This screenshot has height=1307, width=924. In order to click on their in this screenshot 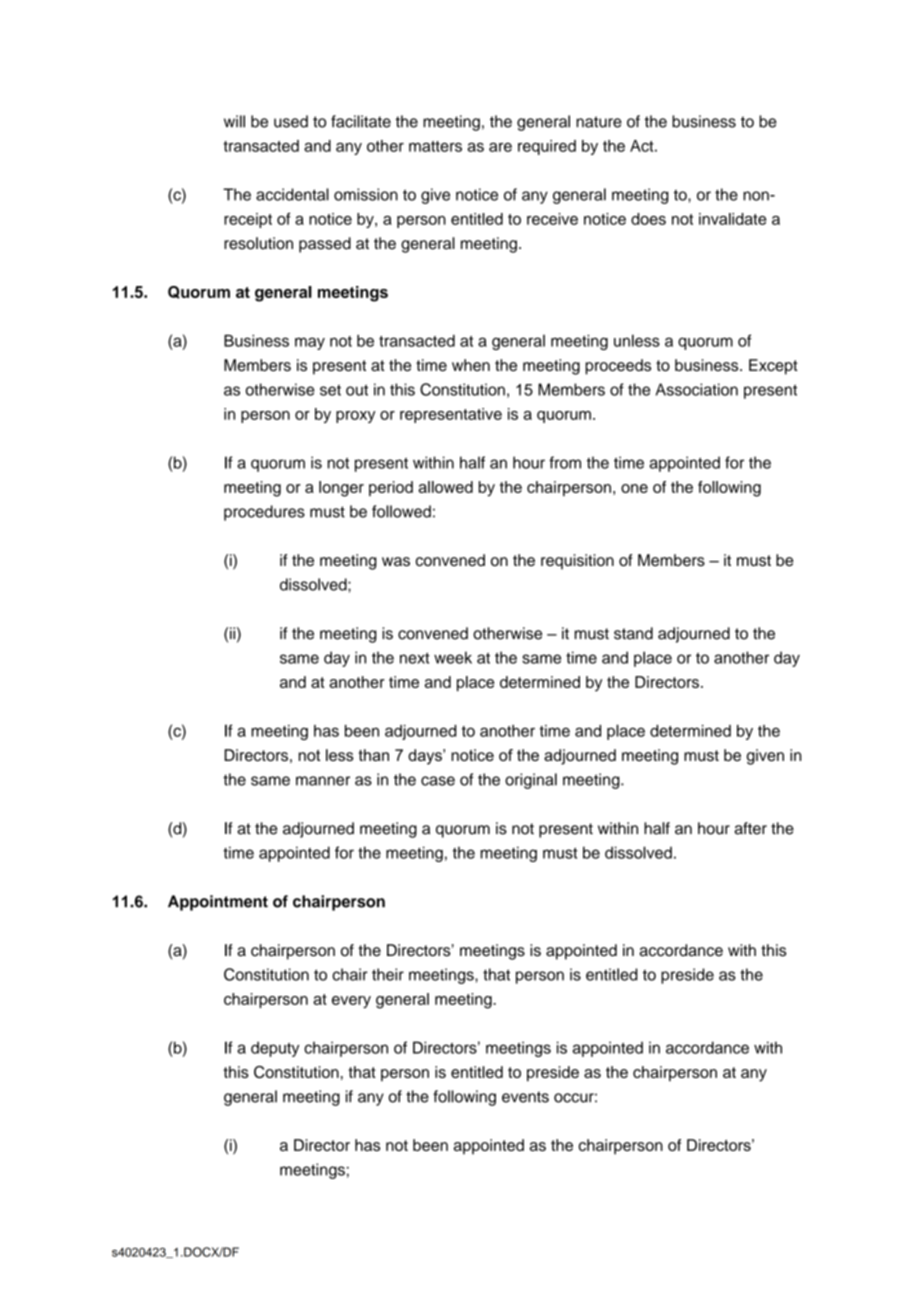, I will do `click(388, 974)`.
